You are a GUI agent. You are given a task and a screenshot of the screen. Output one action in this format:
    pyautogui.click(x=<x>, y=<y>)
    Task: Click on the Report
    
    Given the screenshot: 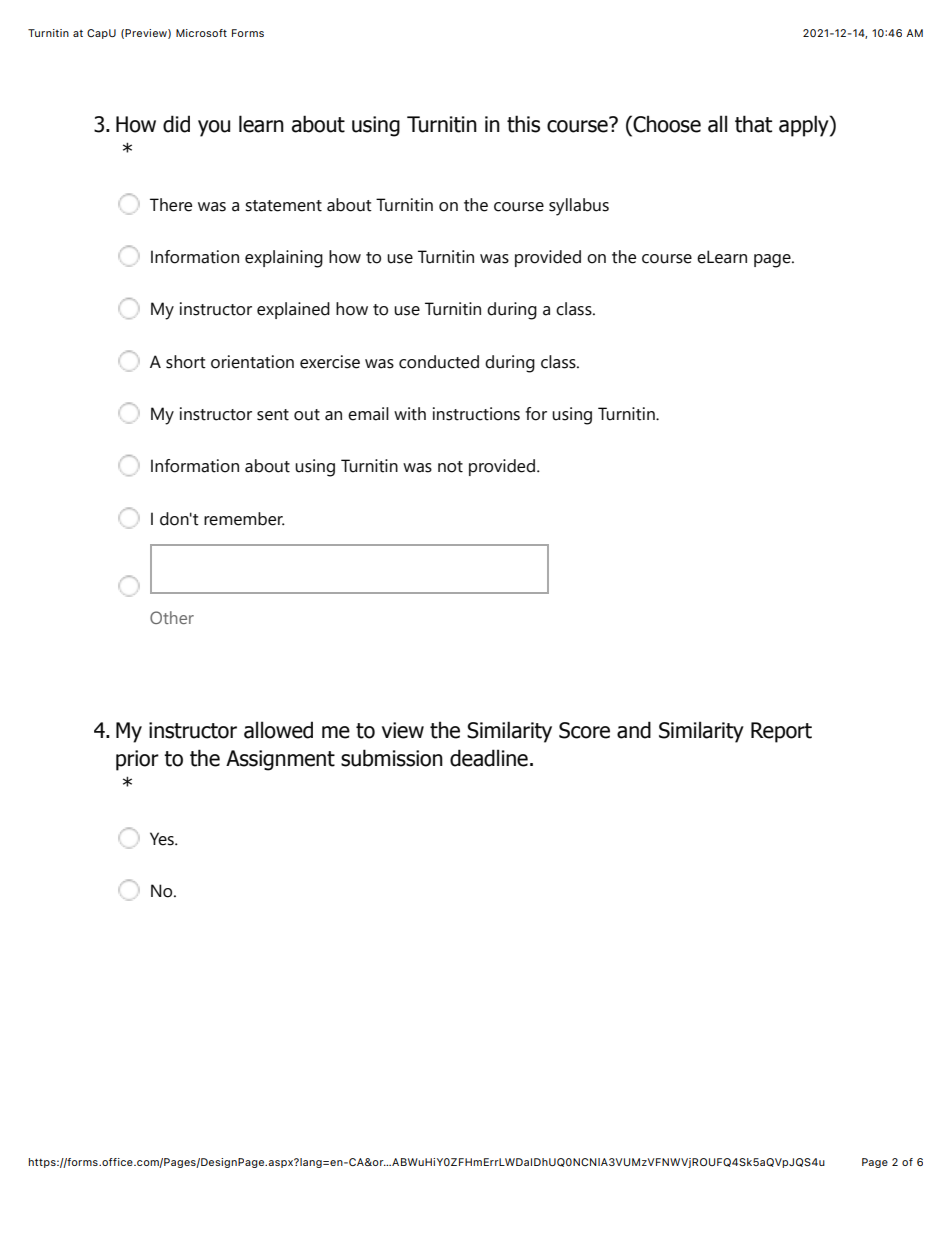 What is the action you would take?
    pyautogui.click(x=781, y=732)
